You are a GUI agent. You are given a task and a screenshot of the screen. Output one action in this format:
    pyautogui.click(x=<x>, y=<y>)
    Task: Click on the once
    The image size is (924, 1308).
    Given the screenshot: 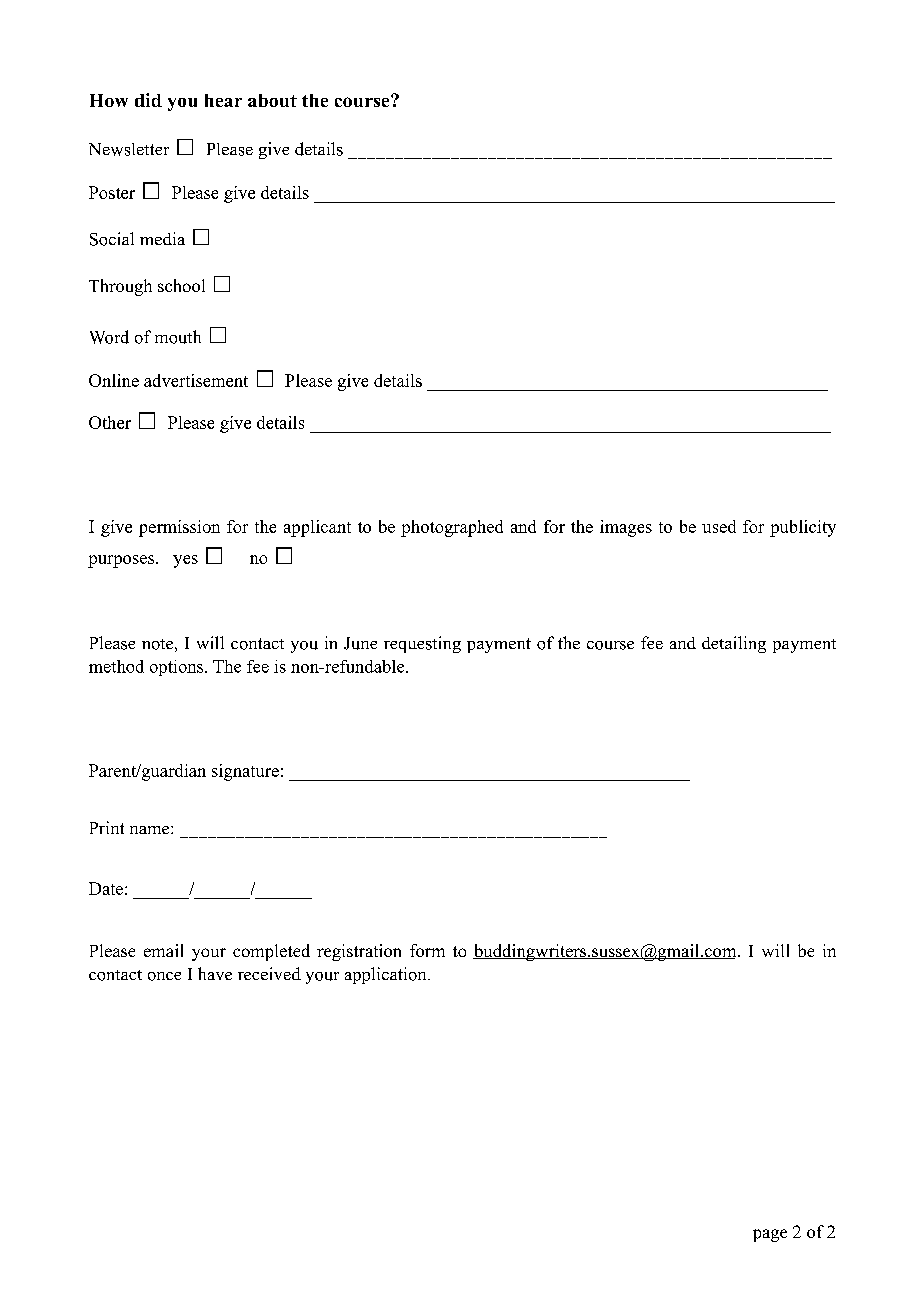 What is the action you would take?
    pyautogui.click(x=164, y=976)
